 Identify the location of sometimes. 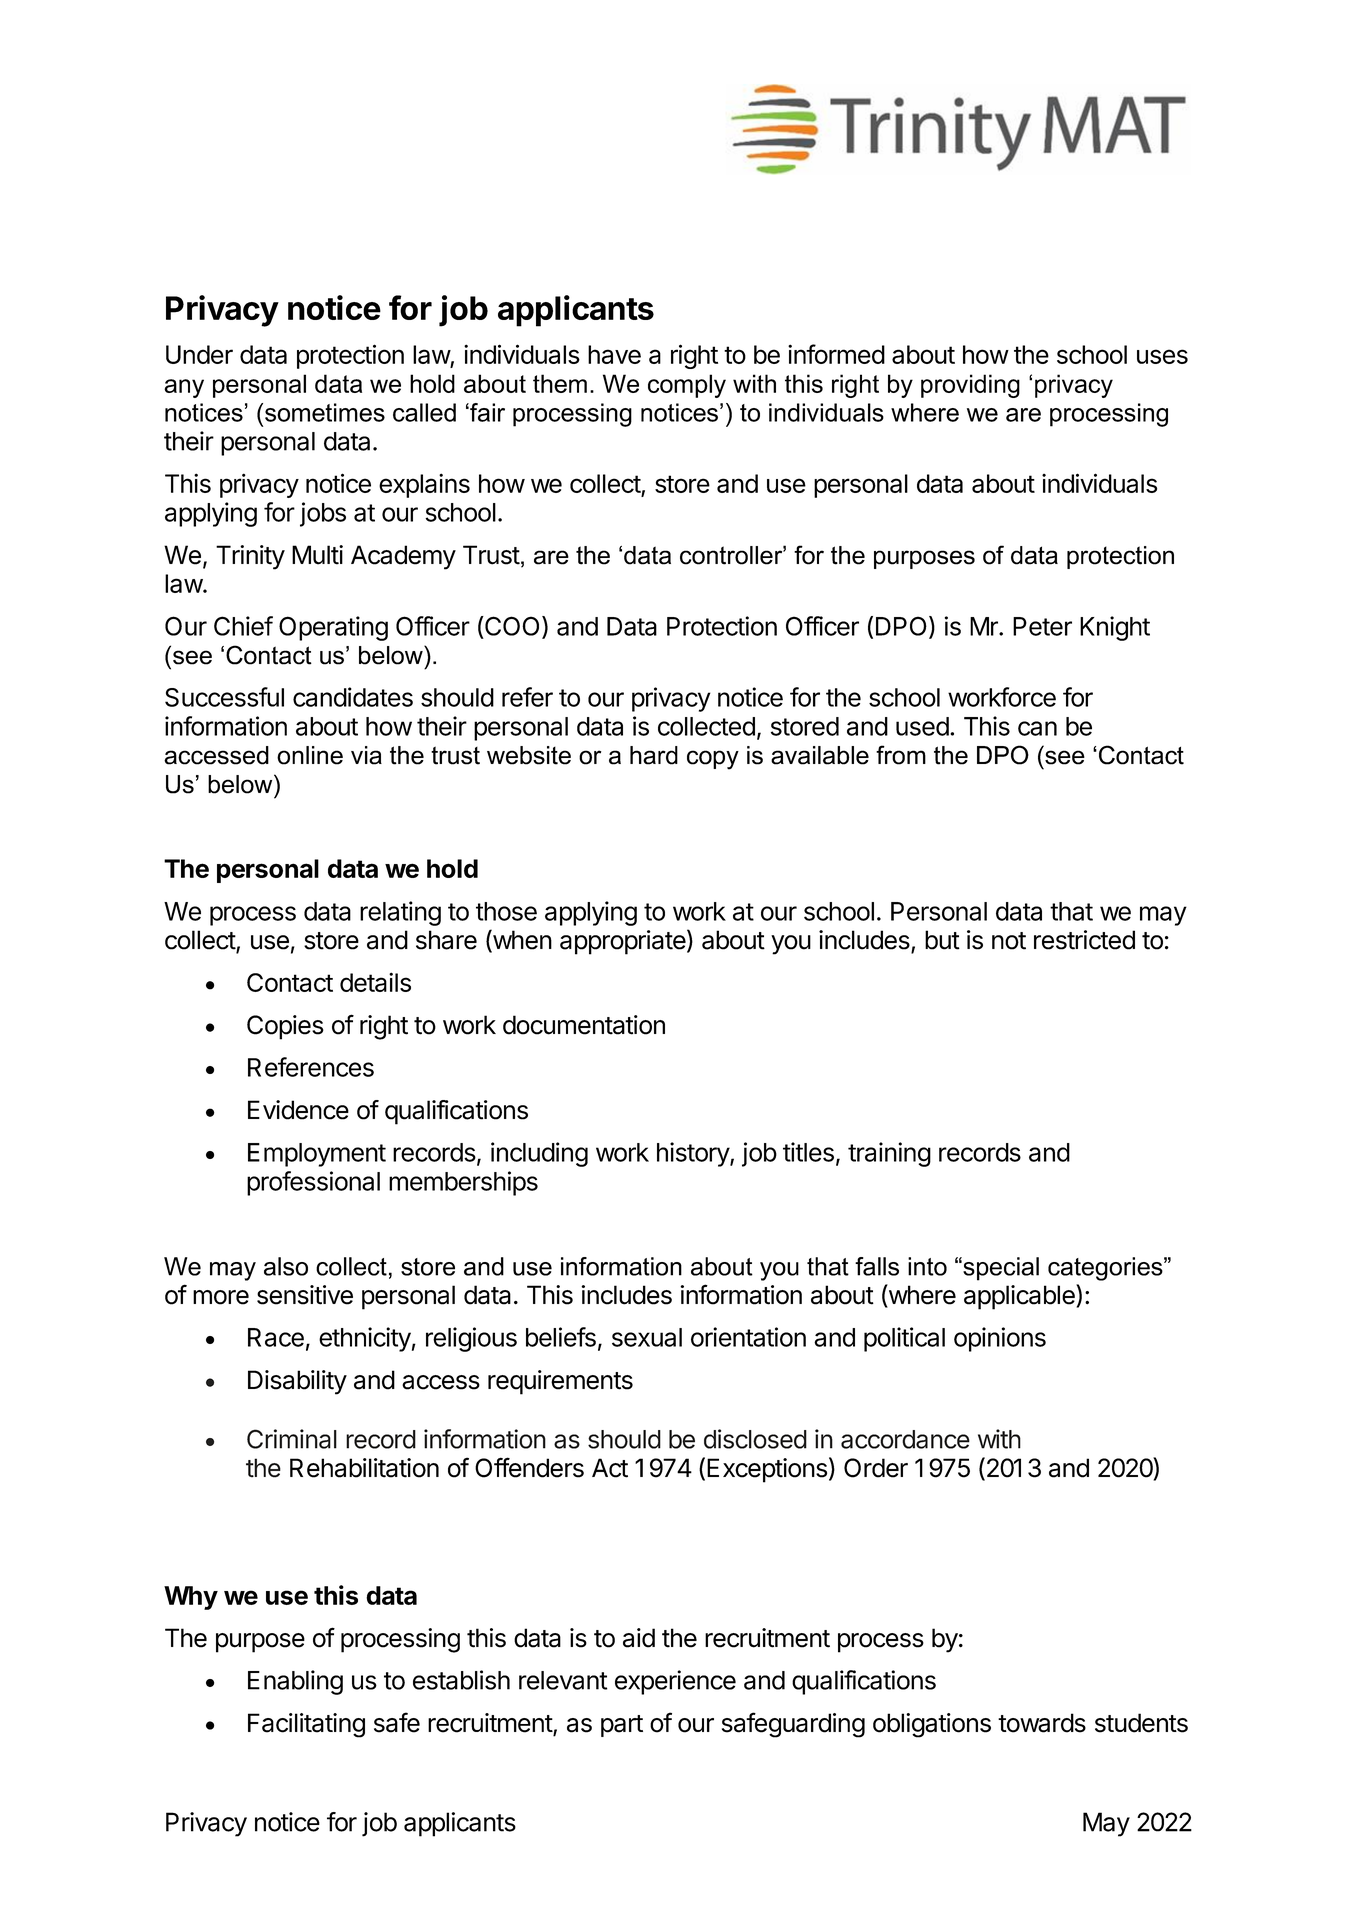
(325, 412).
